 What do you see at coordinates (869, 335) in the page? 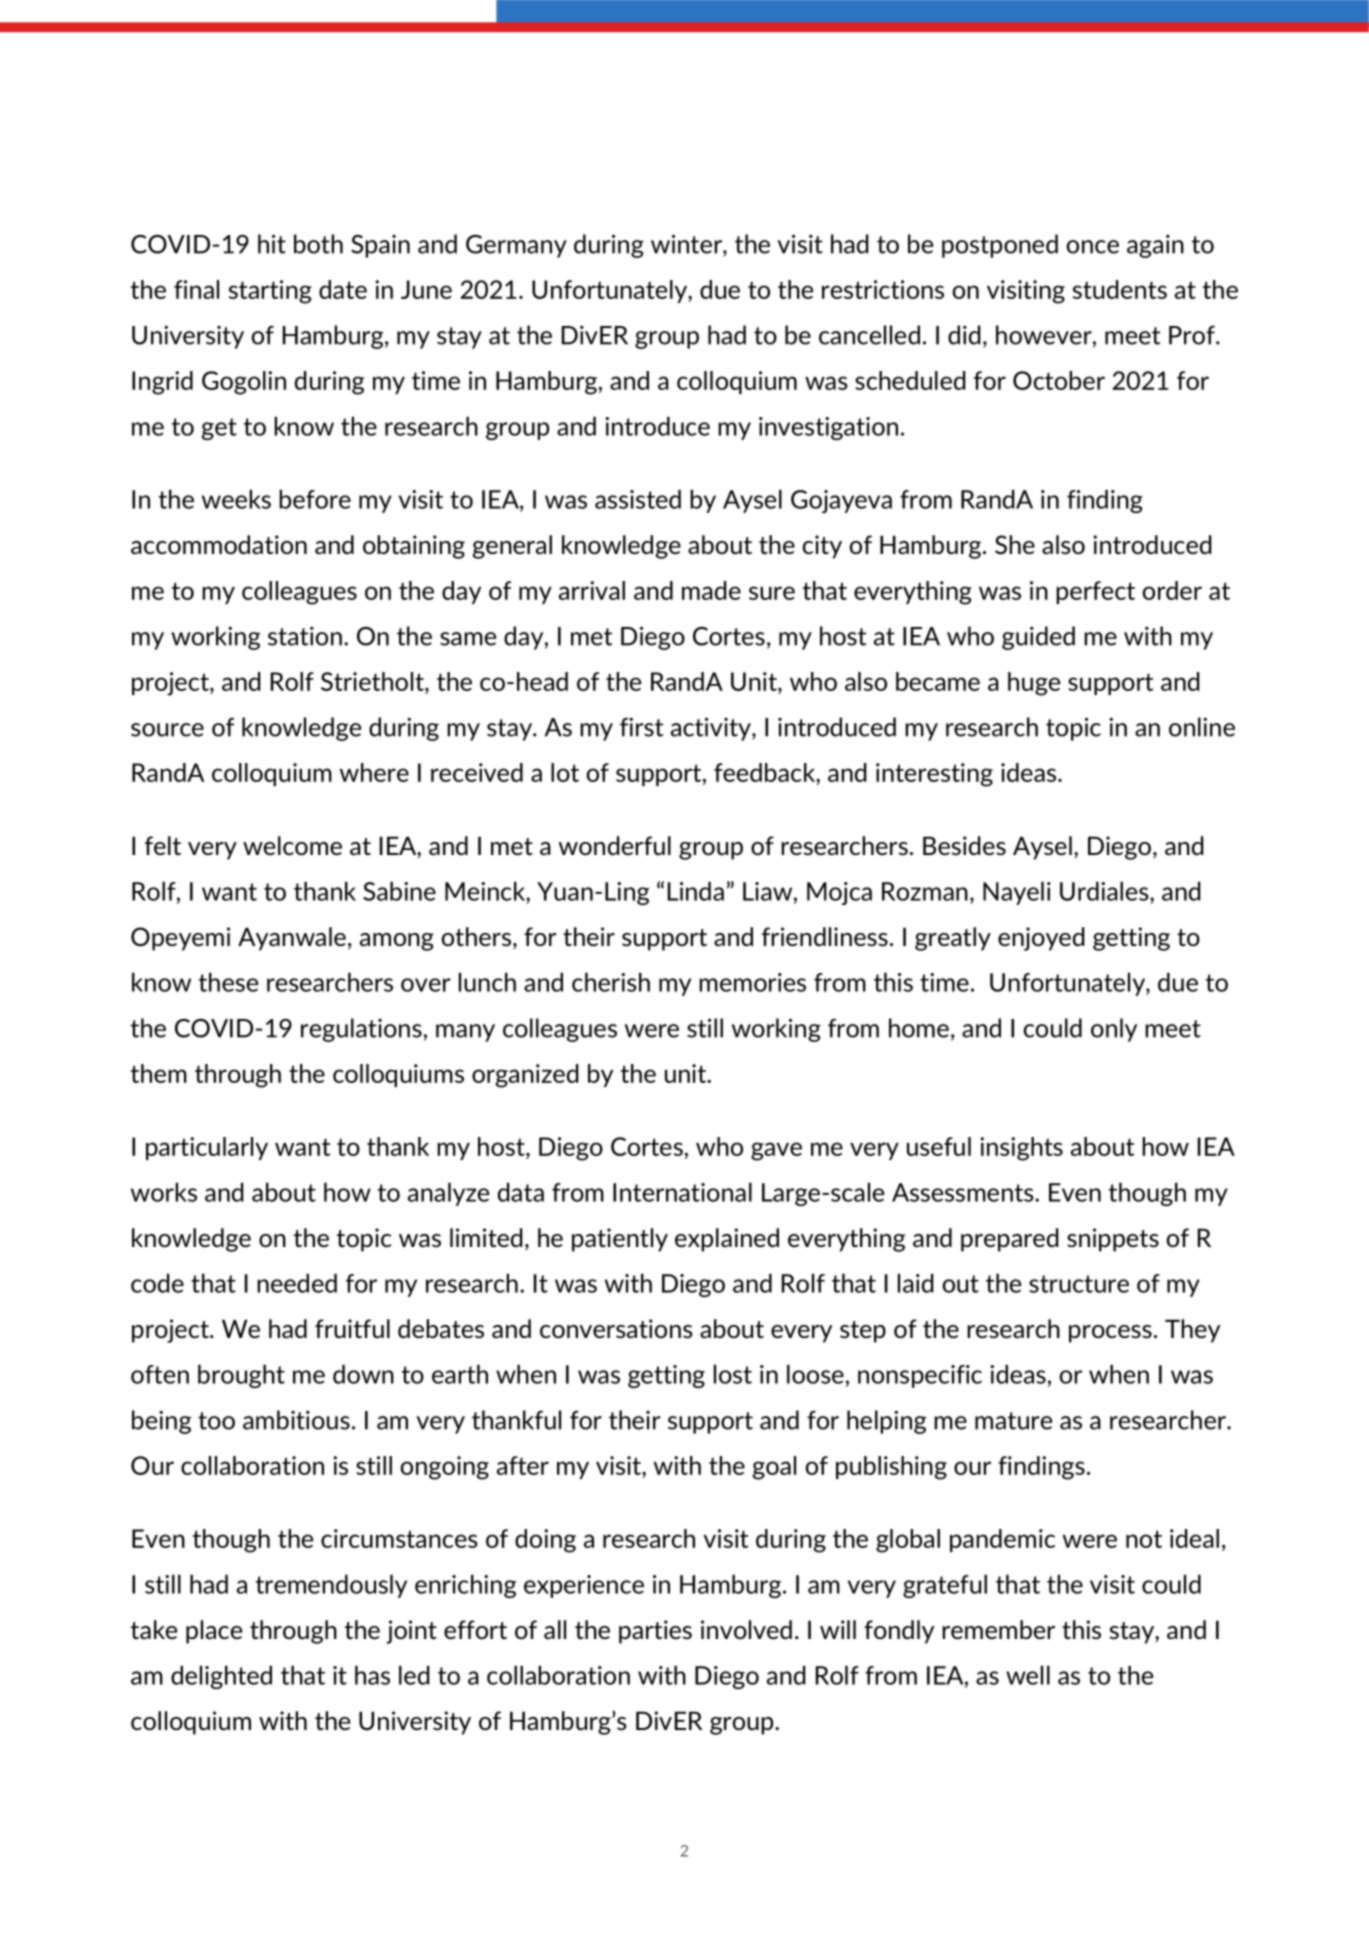
I see `cancelled` at bounding box center [869, 335].
